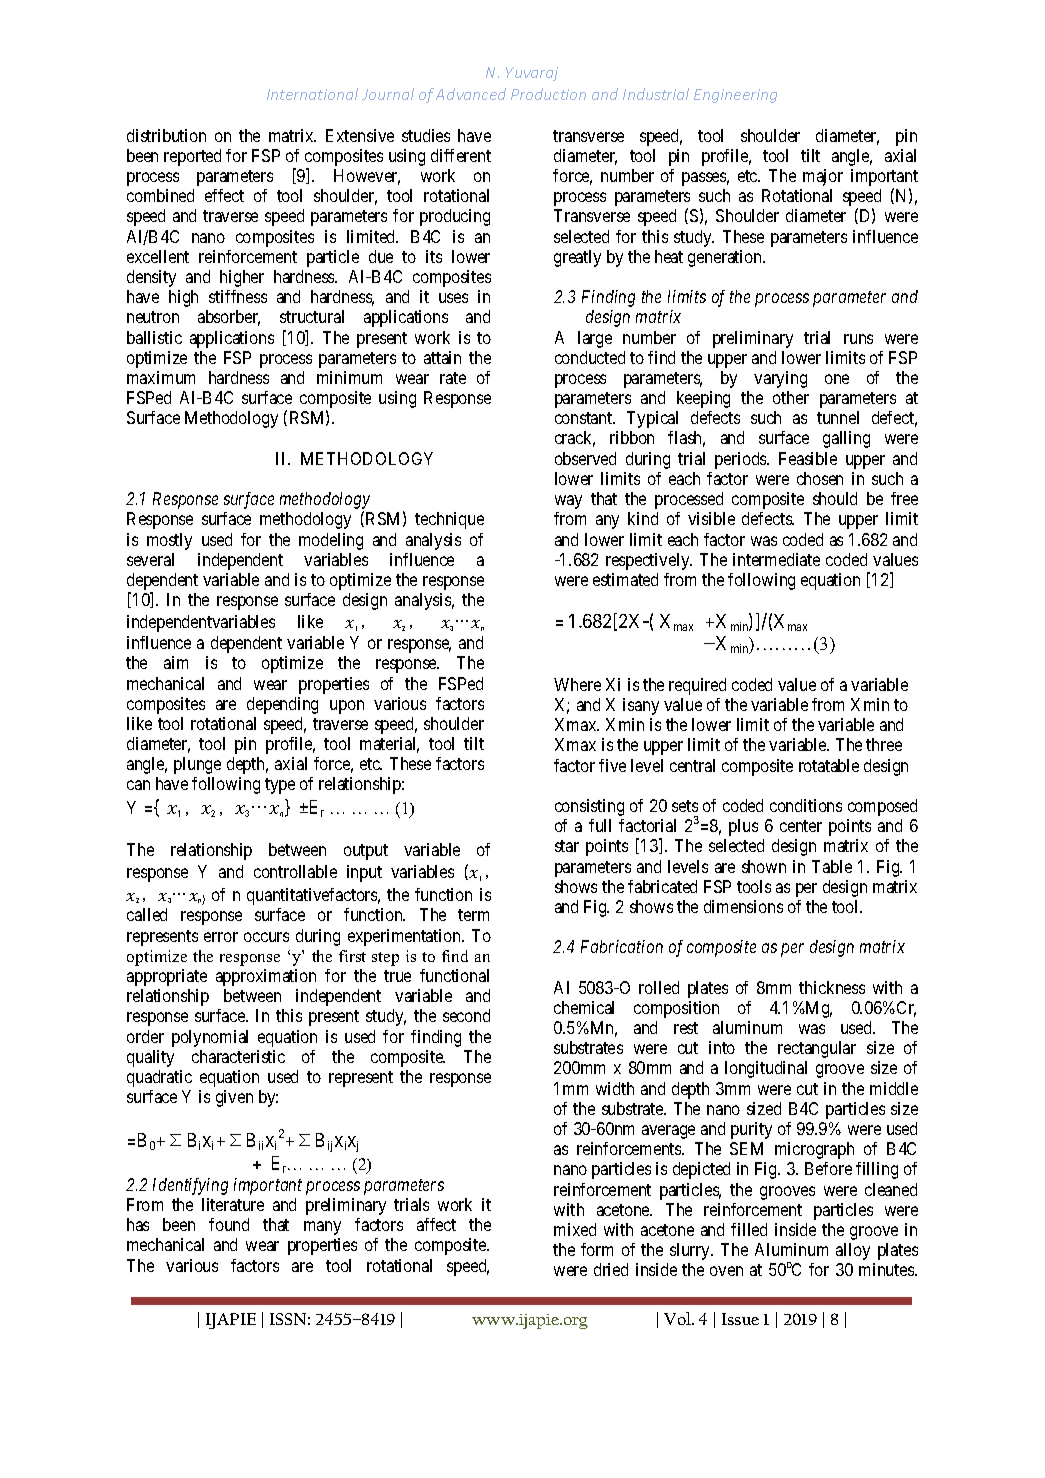 Image resolution: width=1045 pixels, height=1478 pixels. What do you see at coordinates (192, 157) in the page?
I see `reported` at bounding box center [192, 157].
